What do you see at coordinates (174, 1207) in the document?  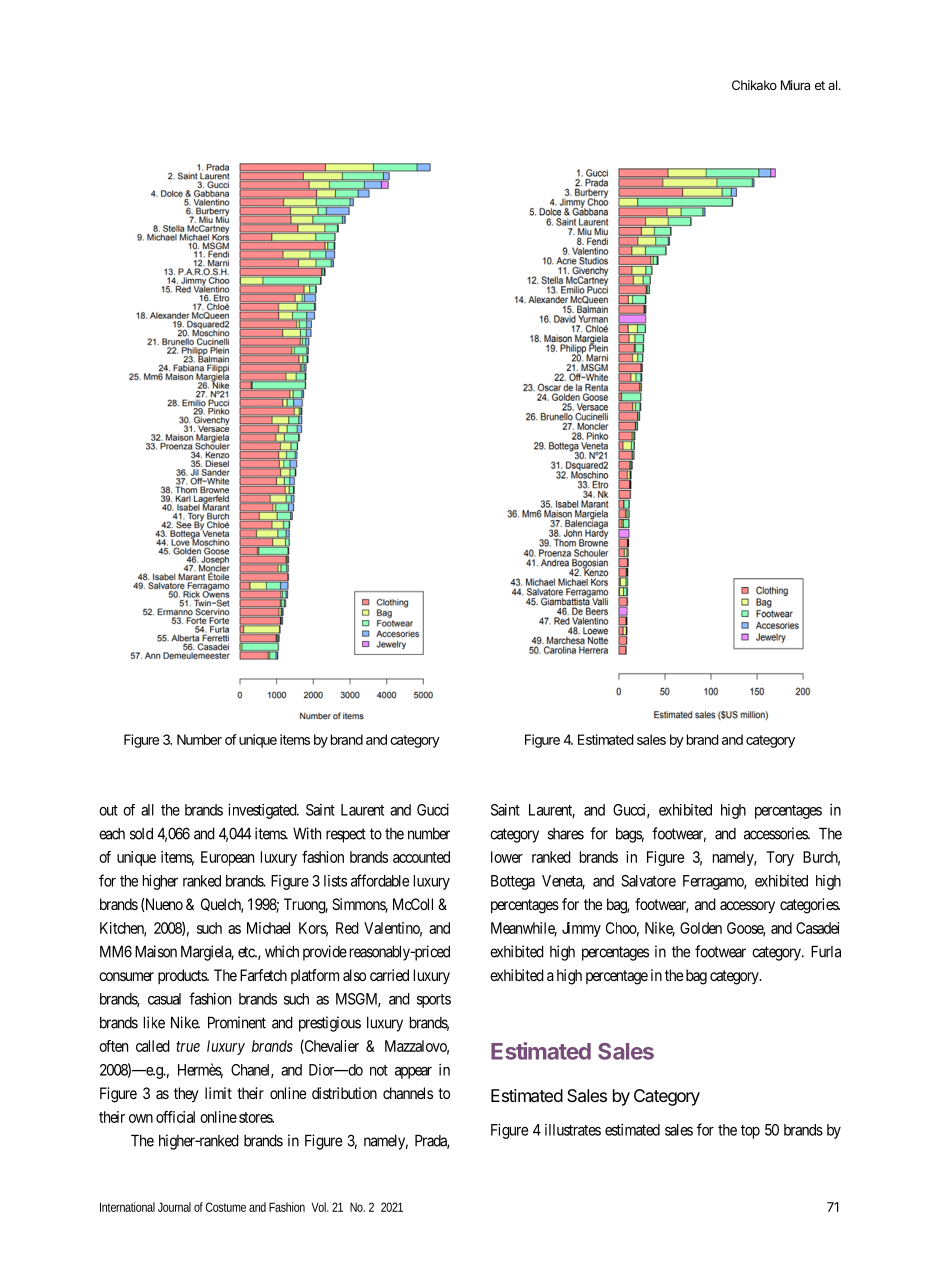 I see `Journal` at bounding box center [174, 1207].
